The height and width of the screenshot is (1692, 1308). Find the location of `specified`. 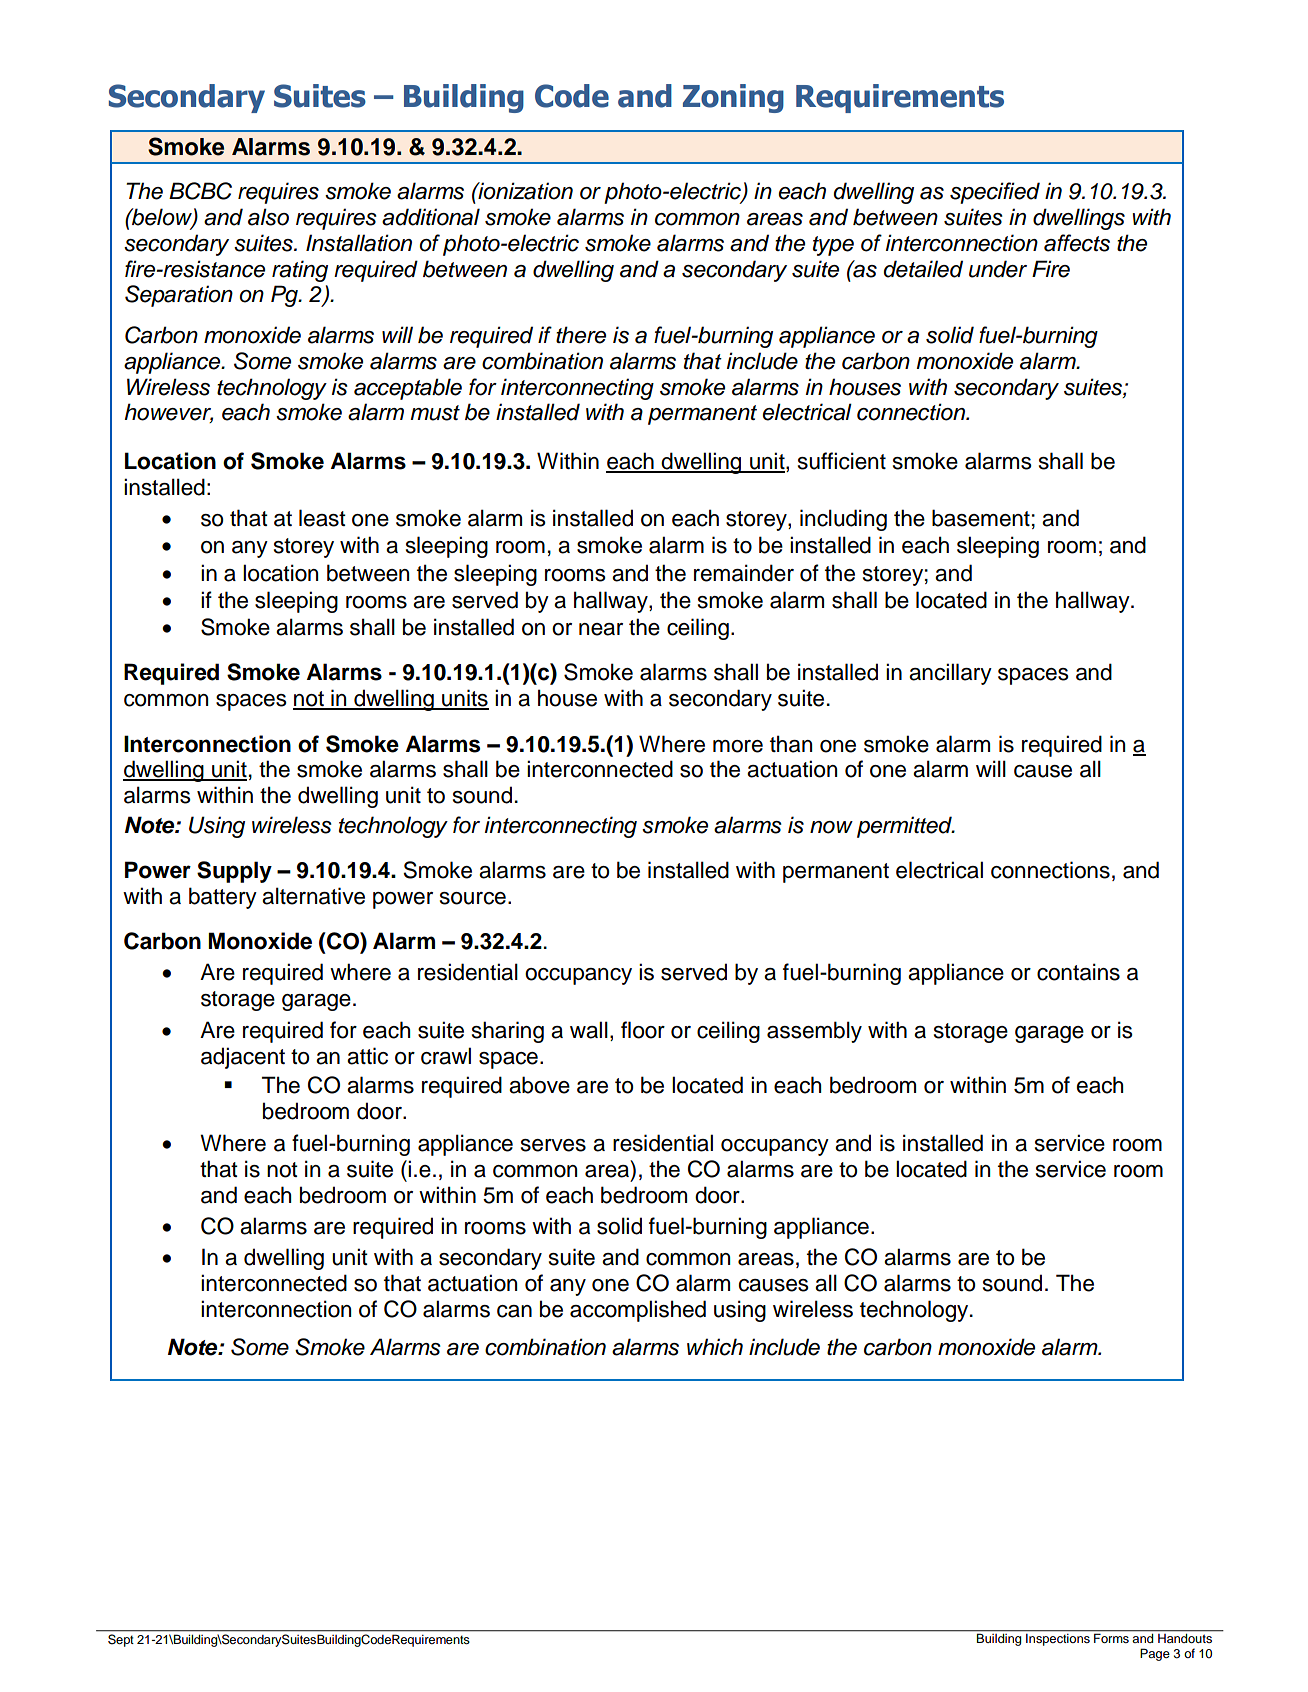

specified is located at coordinates (995, 193).
